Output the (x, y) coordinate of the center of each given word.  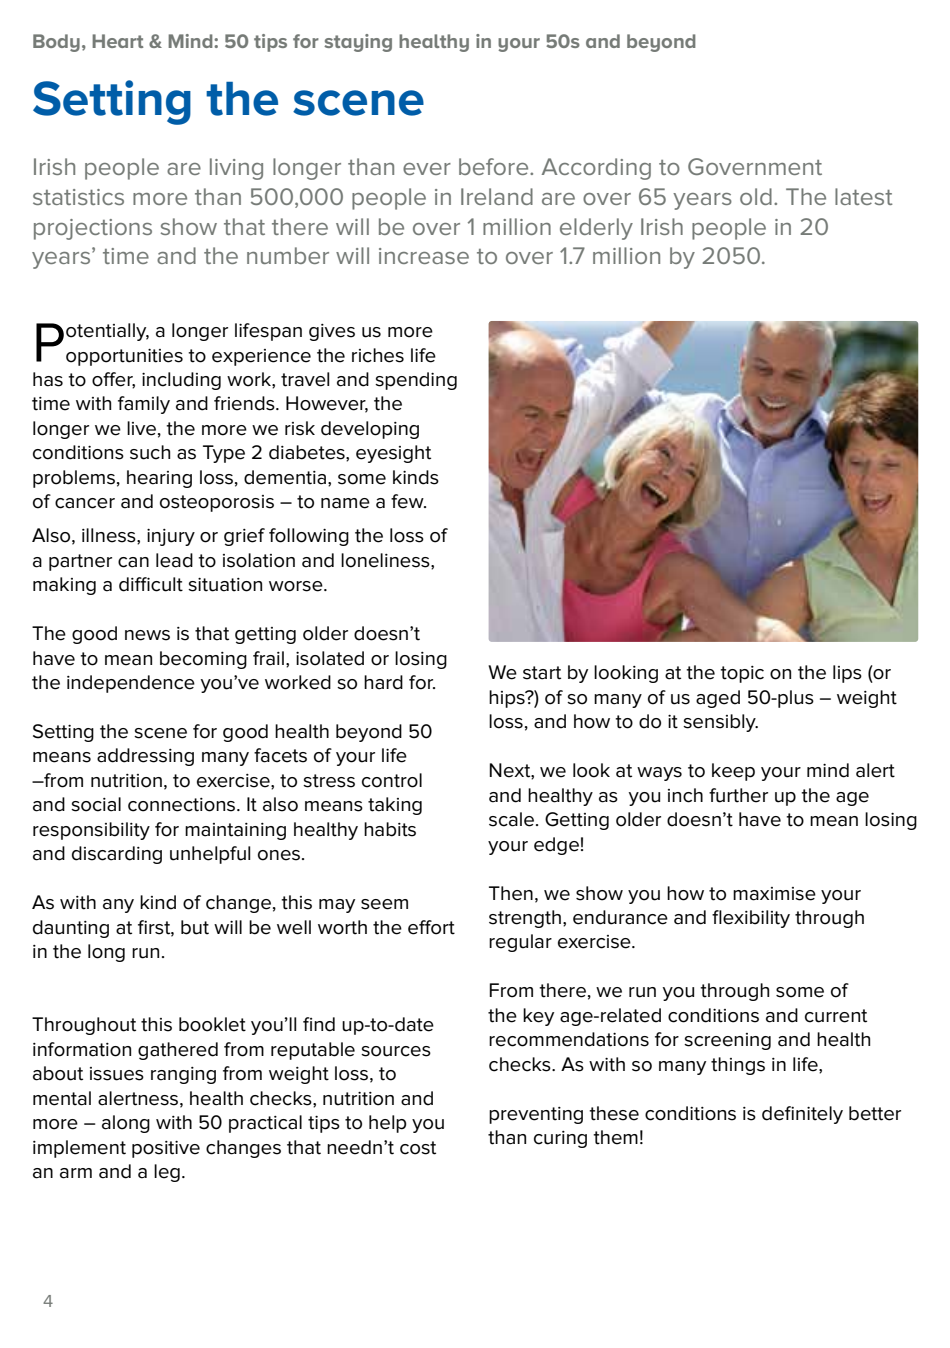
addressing (145, 757)
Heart (117, 41)
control (392, 780)
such (150, 452)
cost (418, 1148)
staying (358, 43)
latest (864, 196)
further (738, 795)
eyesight (393, 454)
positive (166, 1149)
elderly (596, 229)
